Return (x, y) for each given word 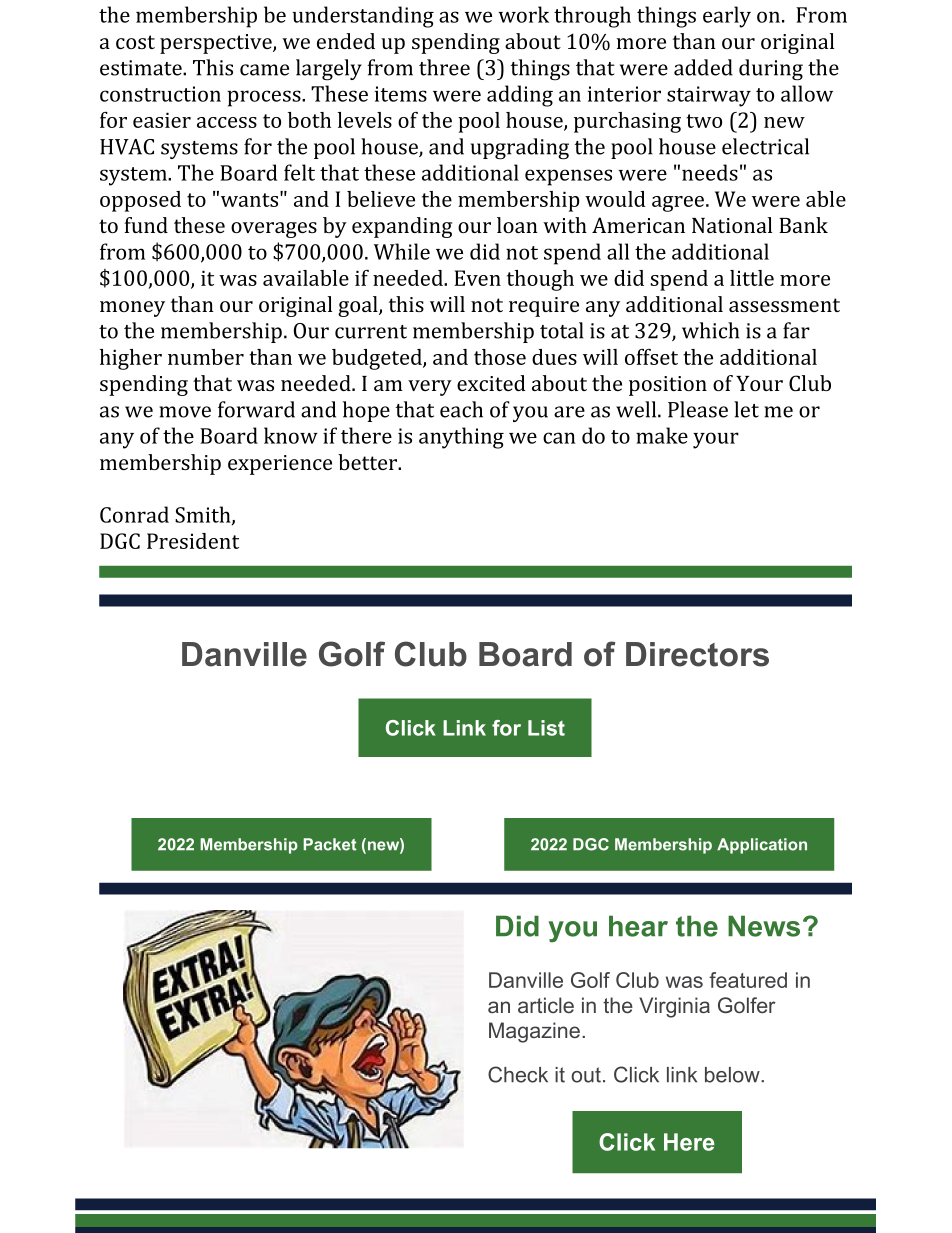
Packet (330, 844)
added (703, 67)
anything (461, 438)
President (193, 541)
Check (518, 1074)
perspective (217, 44)
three (444, 67)
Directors (697, 654)
